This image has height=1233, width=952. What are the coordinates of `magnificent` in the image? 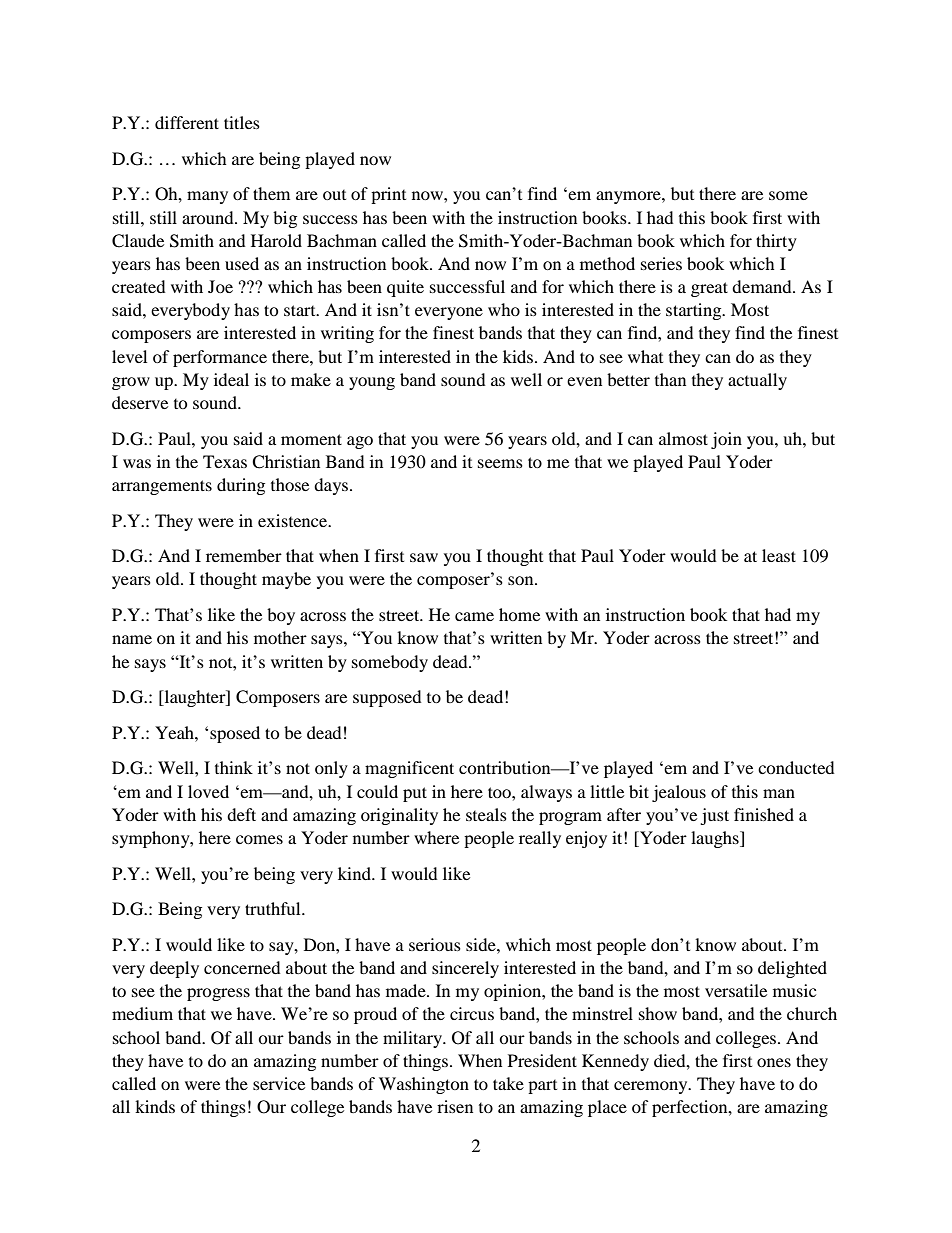 It's located at (409, 769).
